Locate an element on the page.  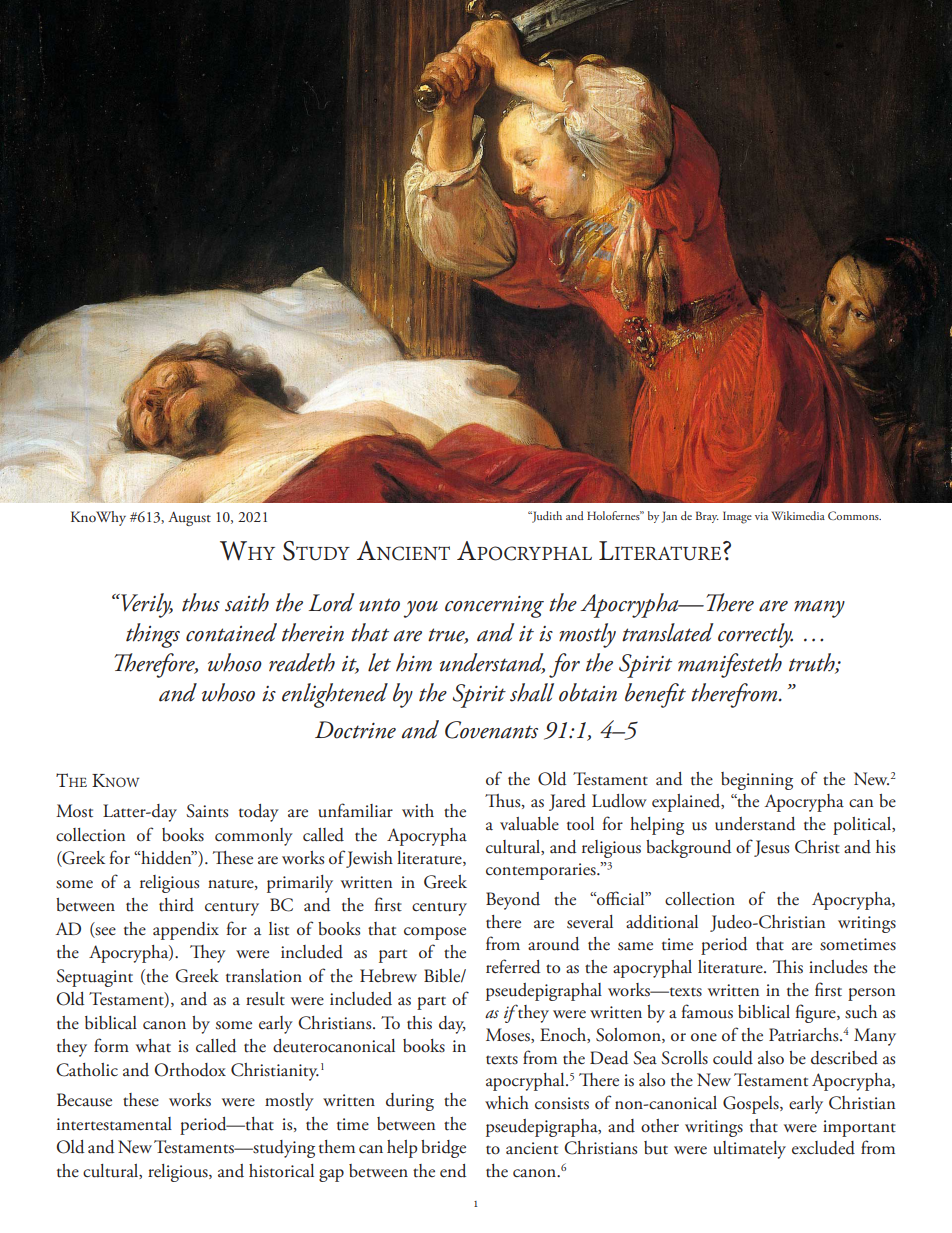
Saints is located at coordinates (207, 811).
